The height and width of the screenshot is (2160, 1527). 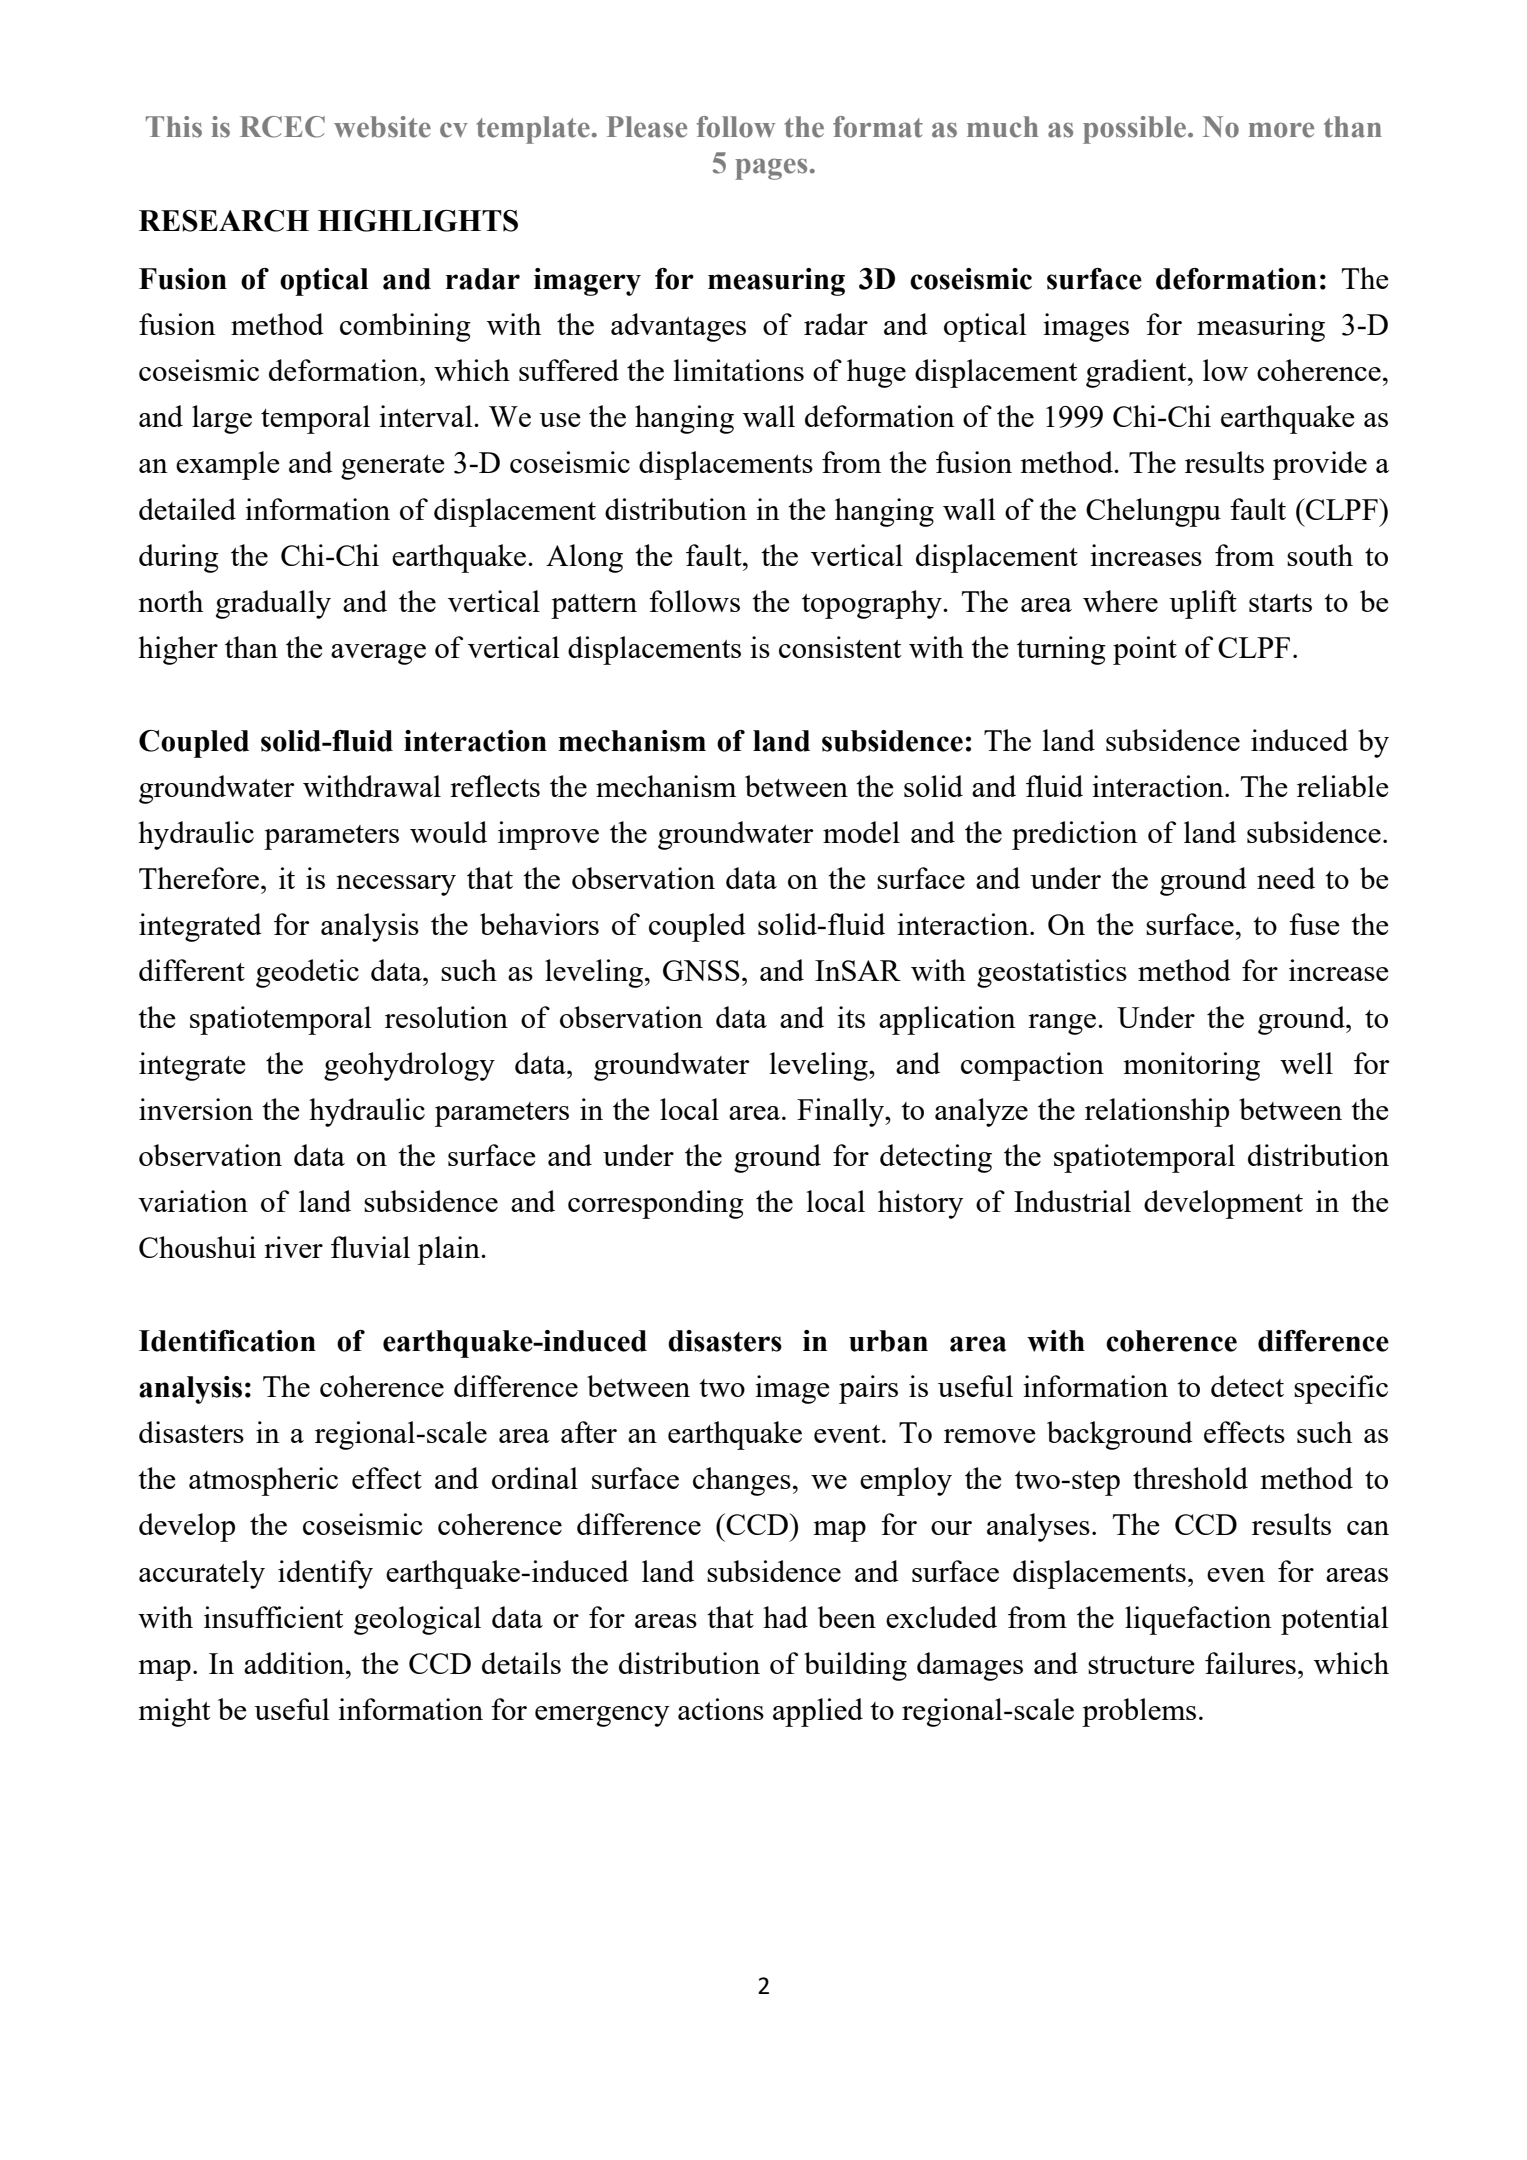 What do you see at coordinates (382, 127) in the screenshot?
I see `website` at bounding box center [382, 127].
